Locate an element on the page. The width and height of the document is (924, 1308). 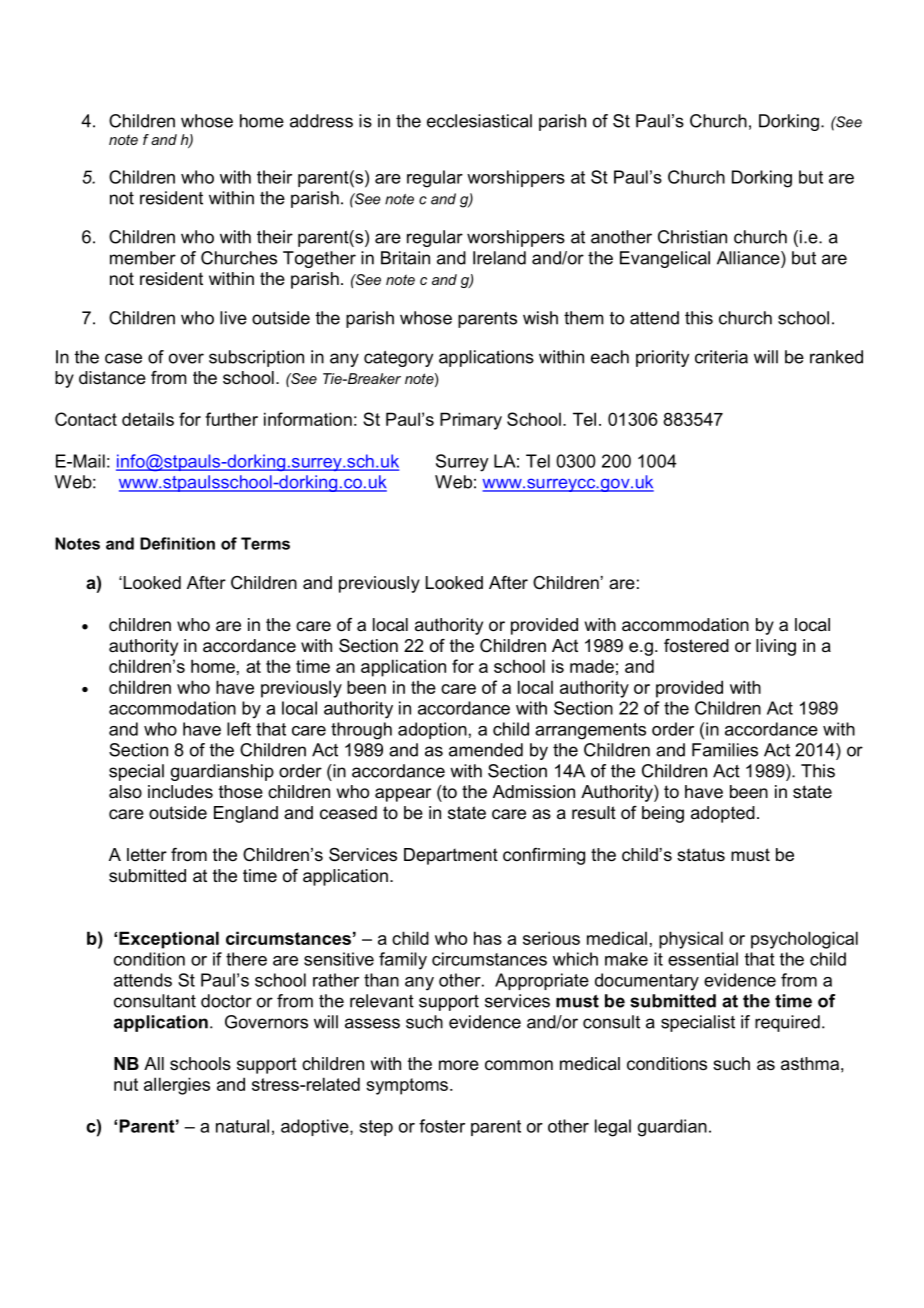
asthma is located at coordinates (810, 1063).
